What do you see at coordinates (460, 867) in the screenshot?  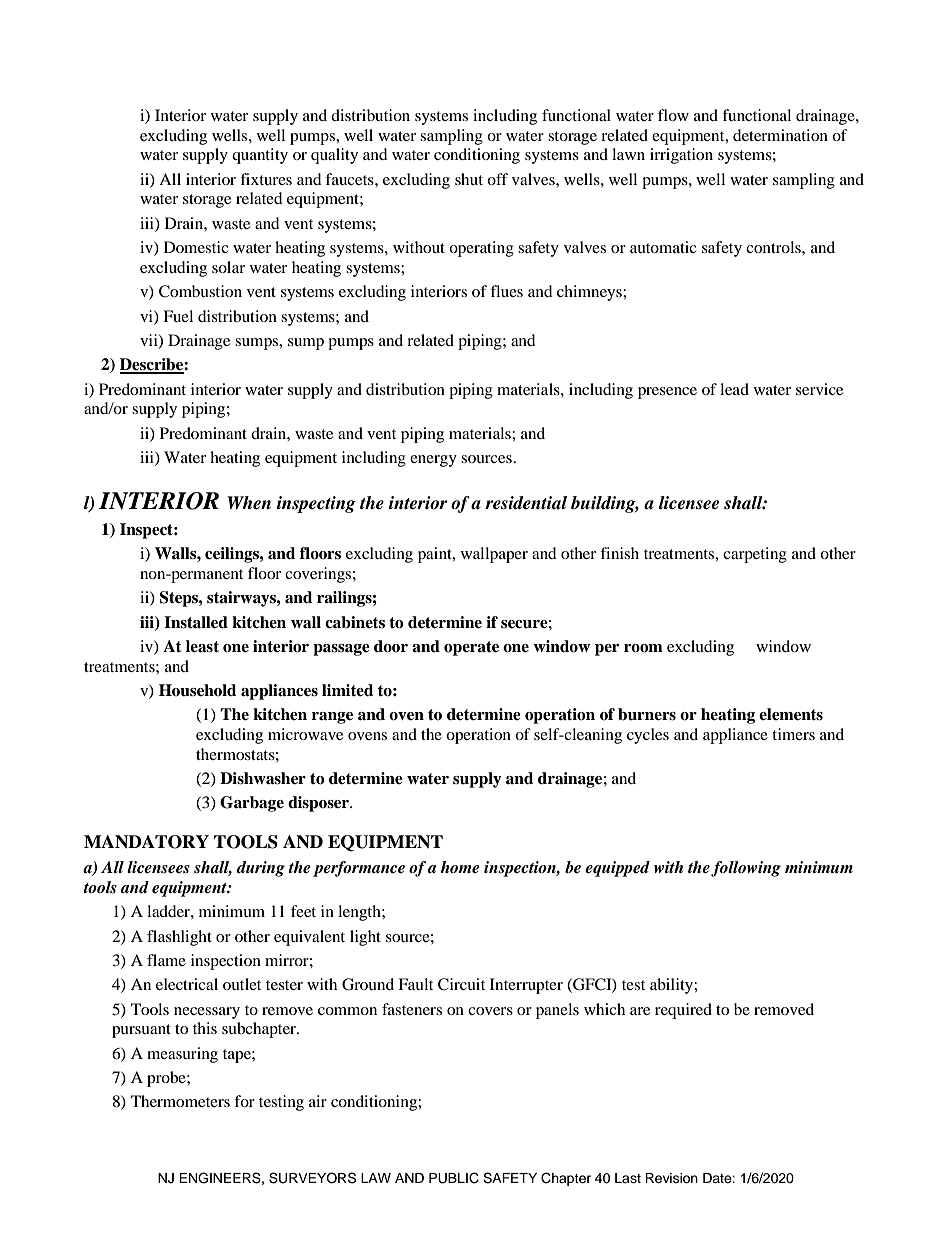 I see `home` at bounding box center [460, 867].
